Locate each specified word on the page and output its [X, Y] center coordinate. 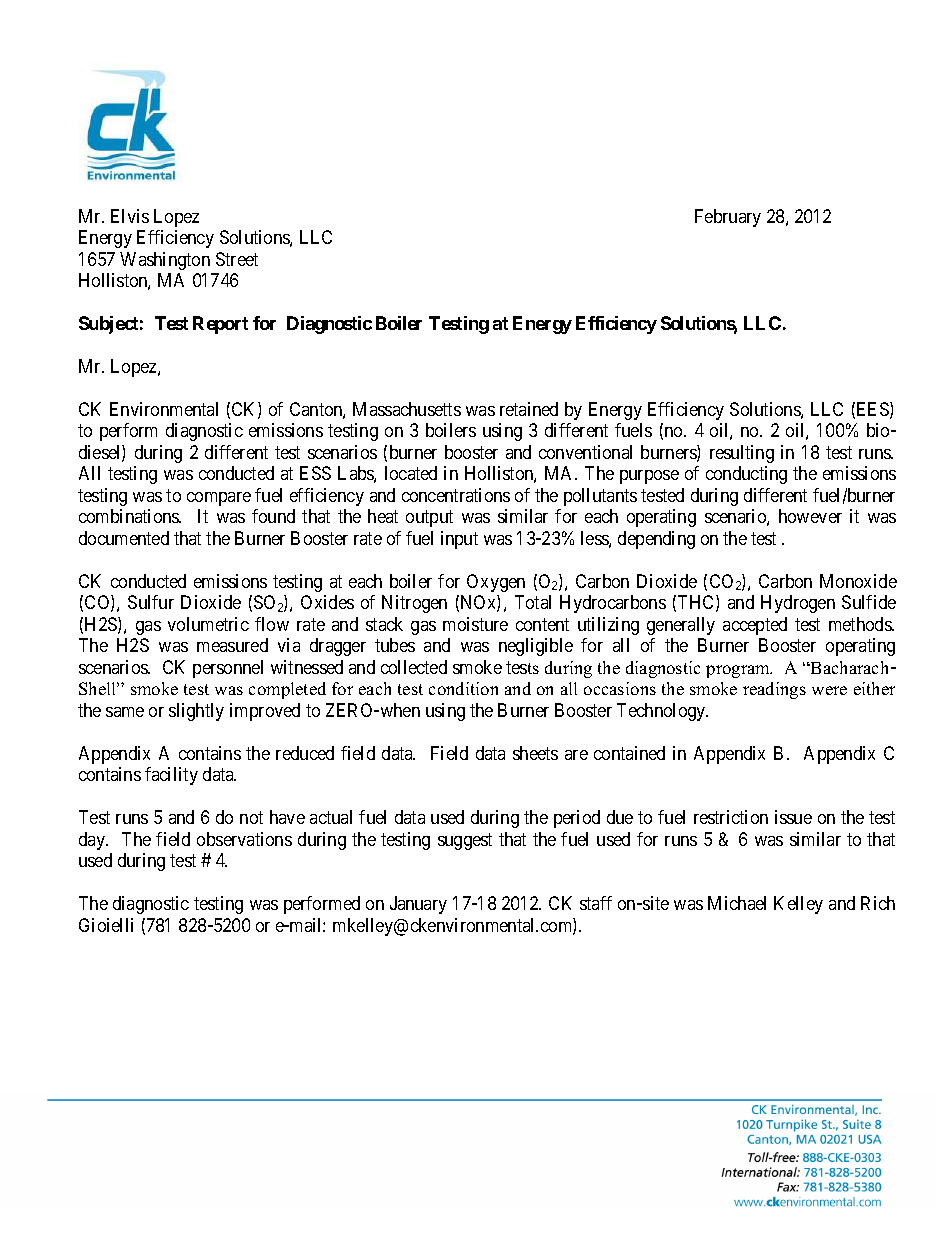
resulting [742, 454]
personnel [228, 669]
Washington [165, 261]
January [418, 905]
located [411, 473]
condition [463, 688]
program [739, 671]
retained [529, 409]
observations [244, 839]
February [728, 218]
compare [219, 499]
